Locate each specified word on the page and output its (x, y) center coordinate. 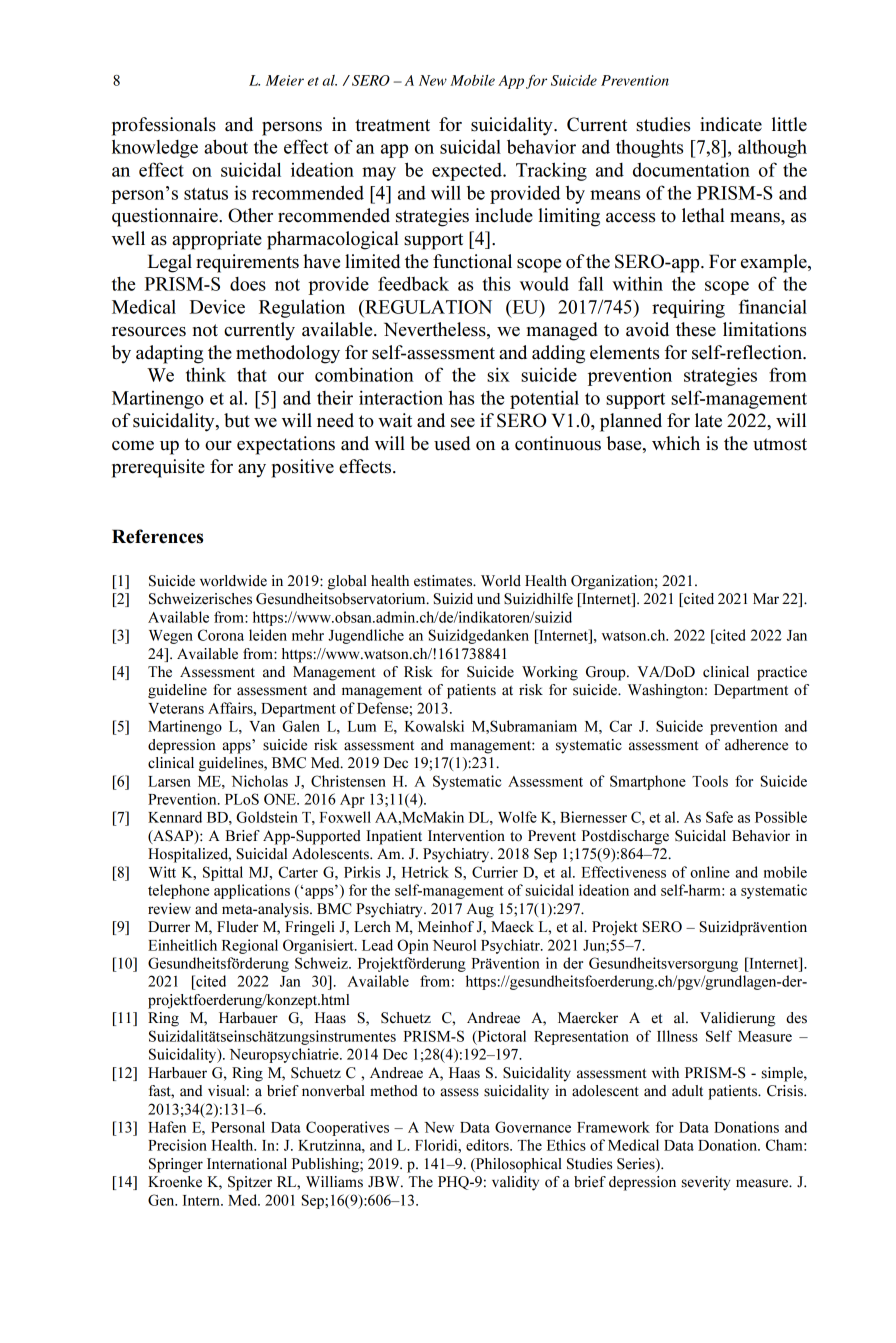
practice (782, 673)
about (226, 146)
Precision (177, 1145)
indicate (731, 124)
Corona (221, 635)
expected (468, 172)
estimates (444, 581)
